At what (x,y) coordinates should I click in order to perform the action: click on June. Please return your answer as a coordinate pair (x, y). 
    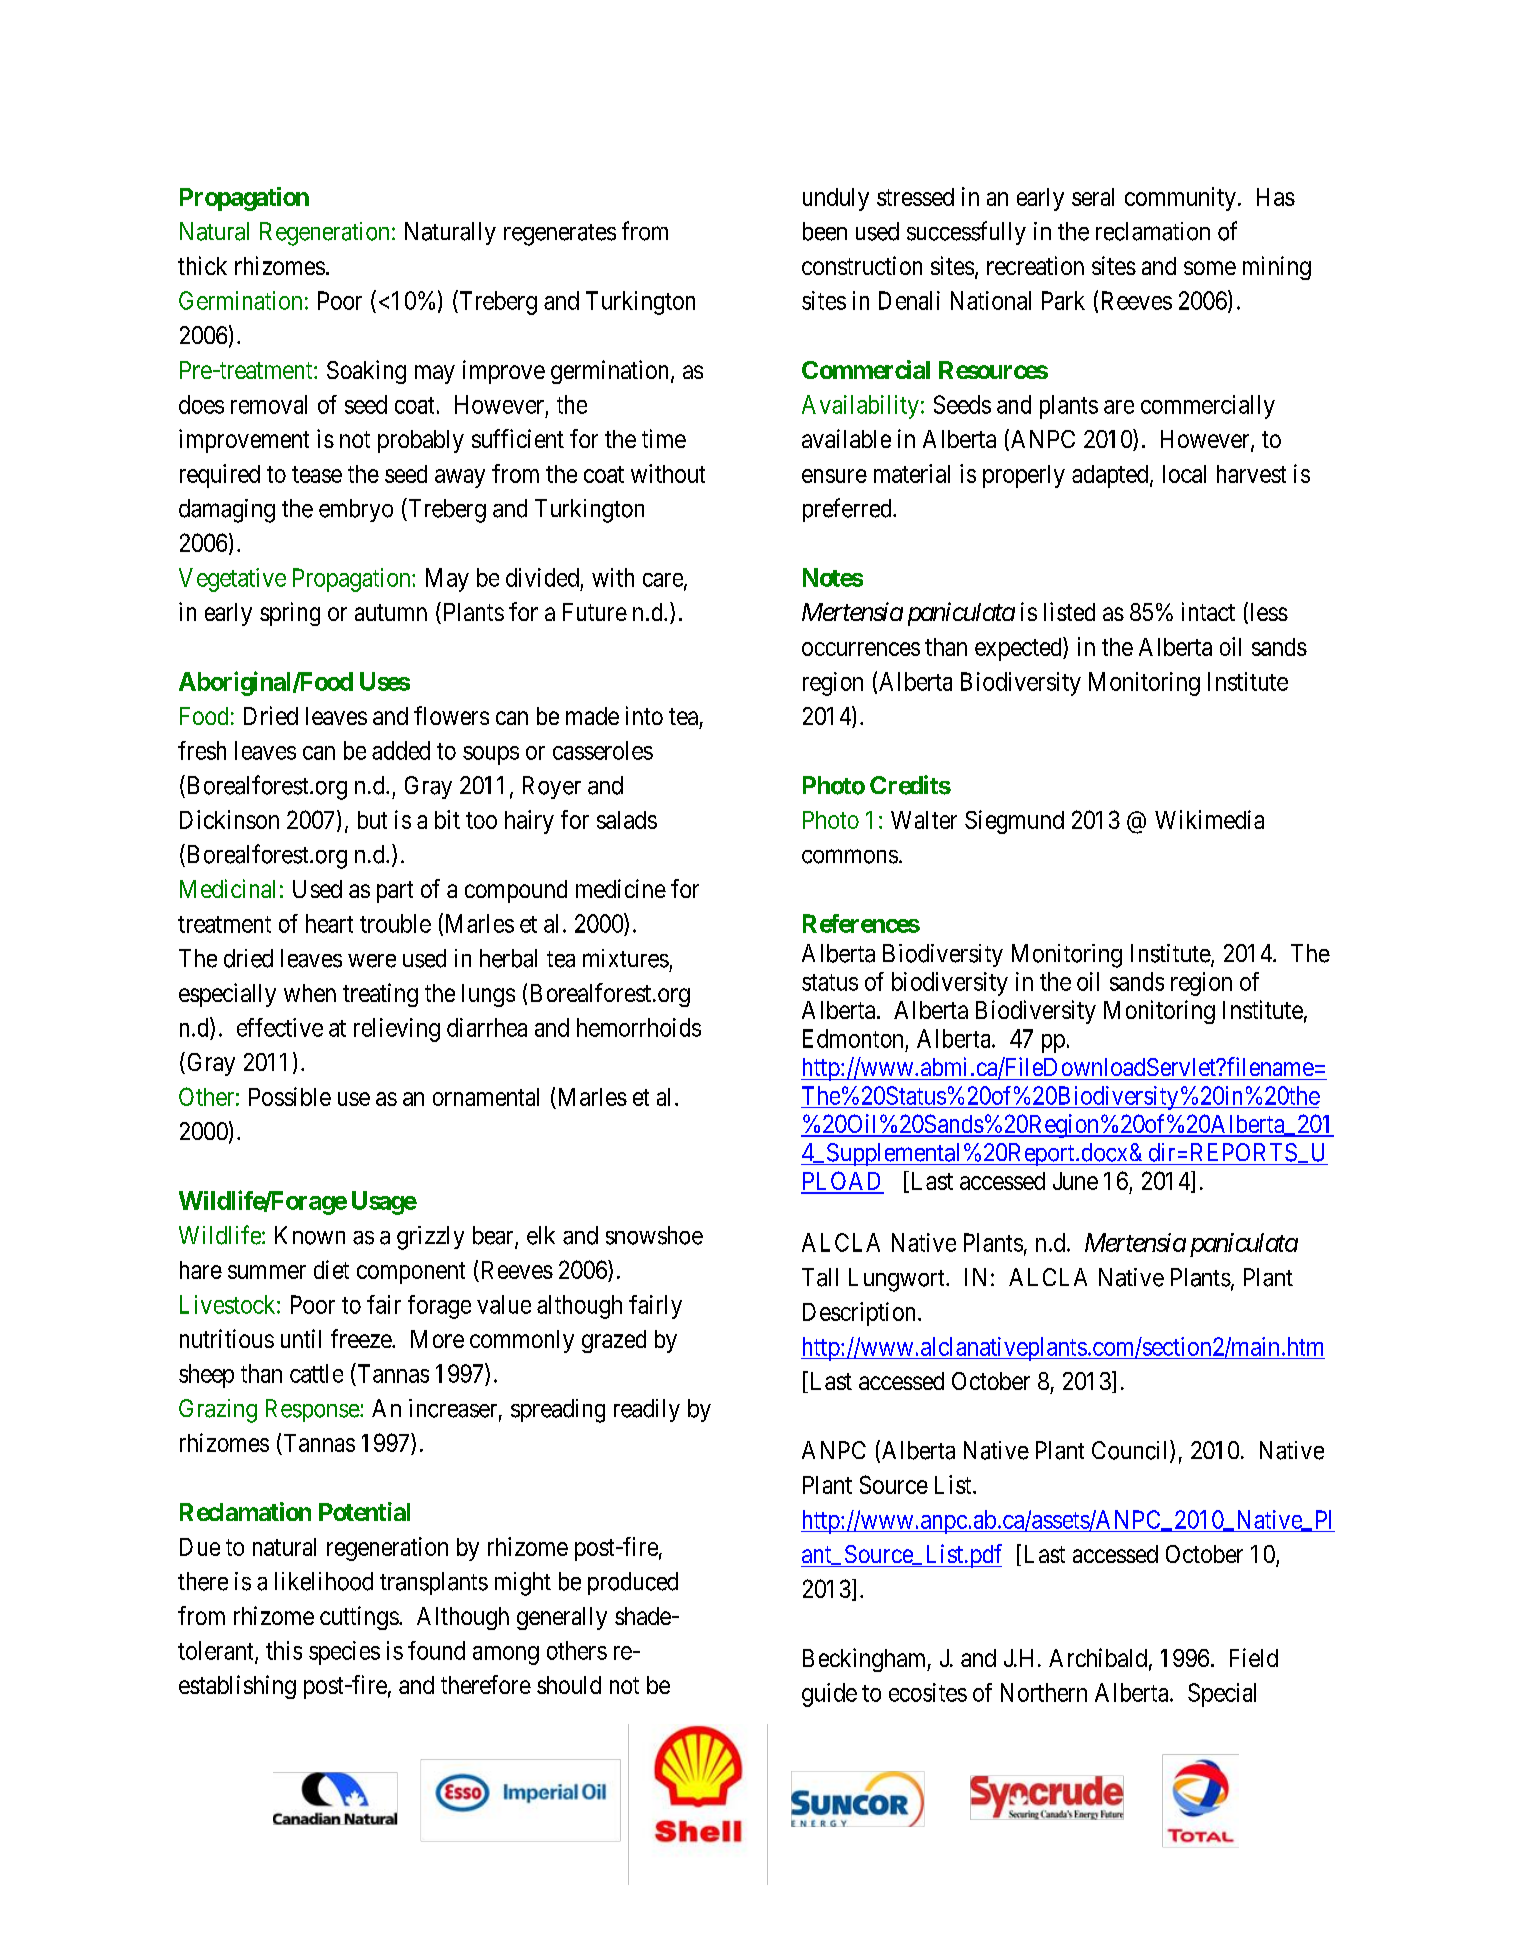
    Looking at the image, I should click on (1075, 1181).
